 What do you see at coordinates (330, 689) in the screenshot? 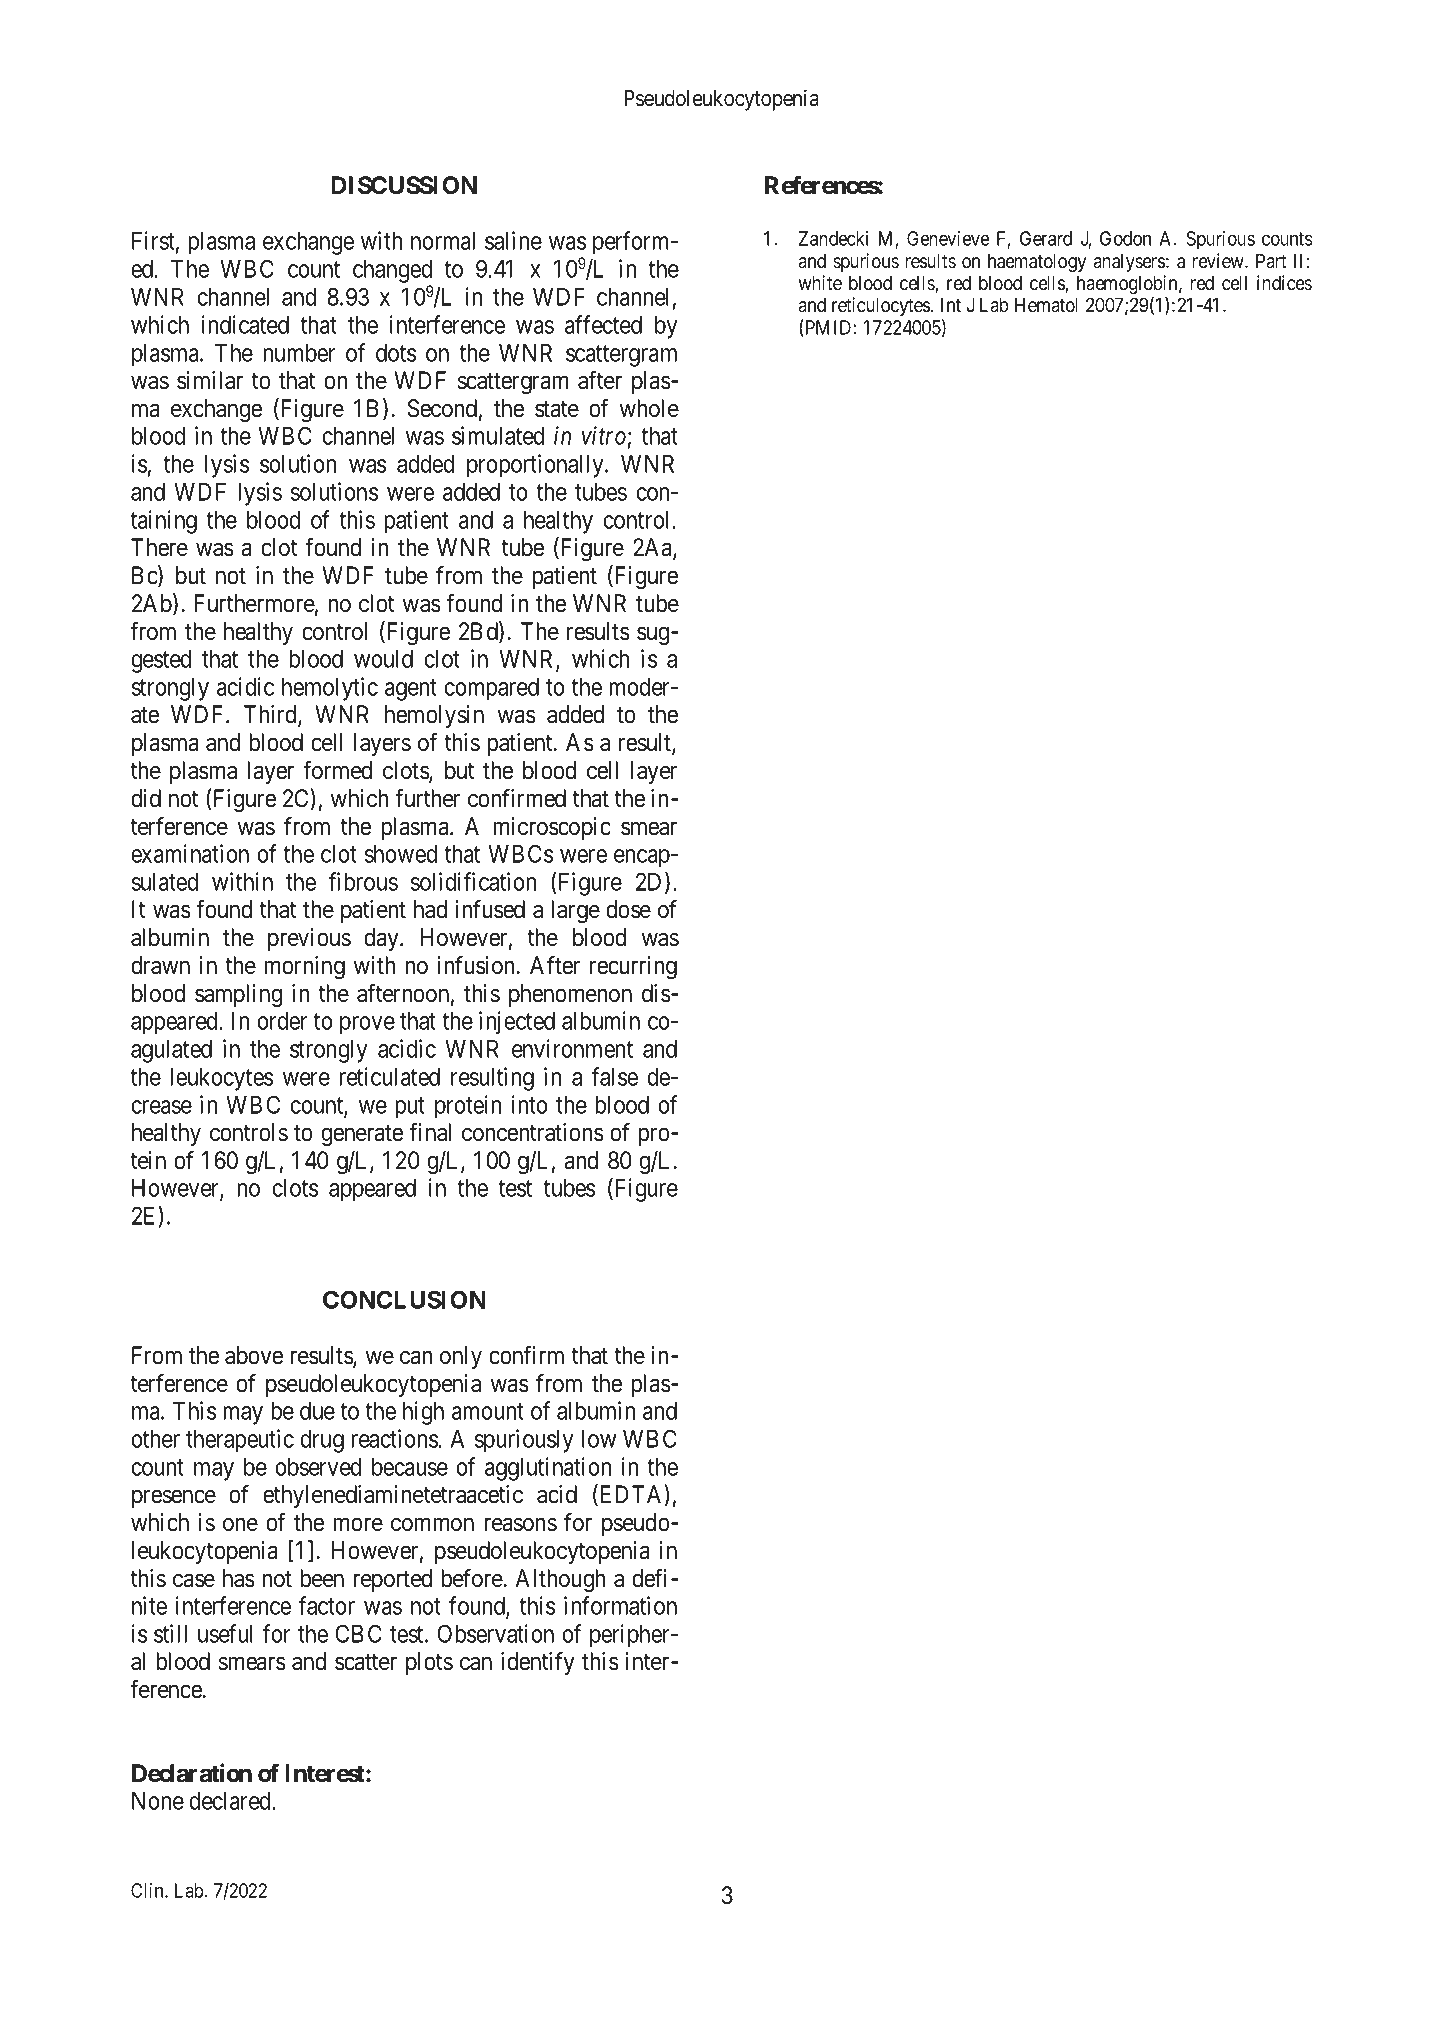
I see `hemolytic` at bounding box center [330, 689].
